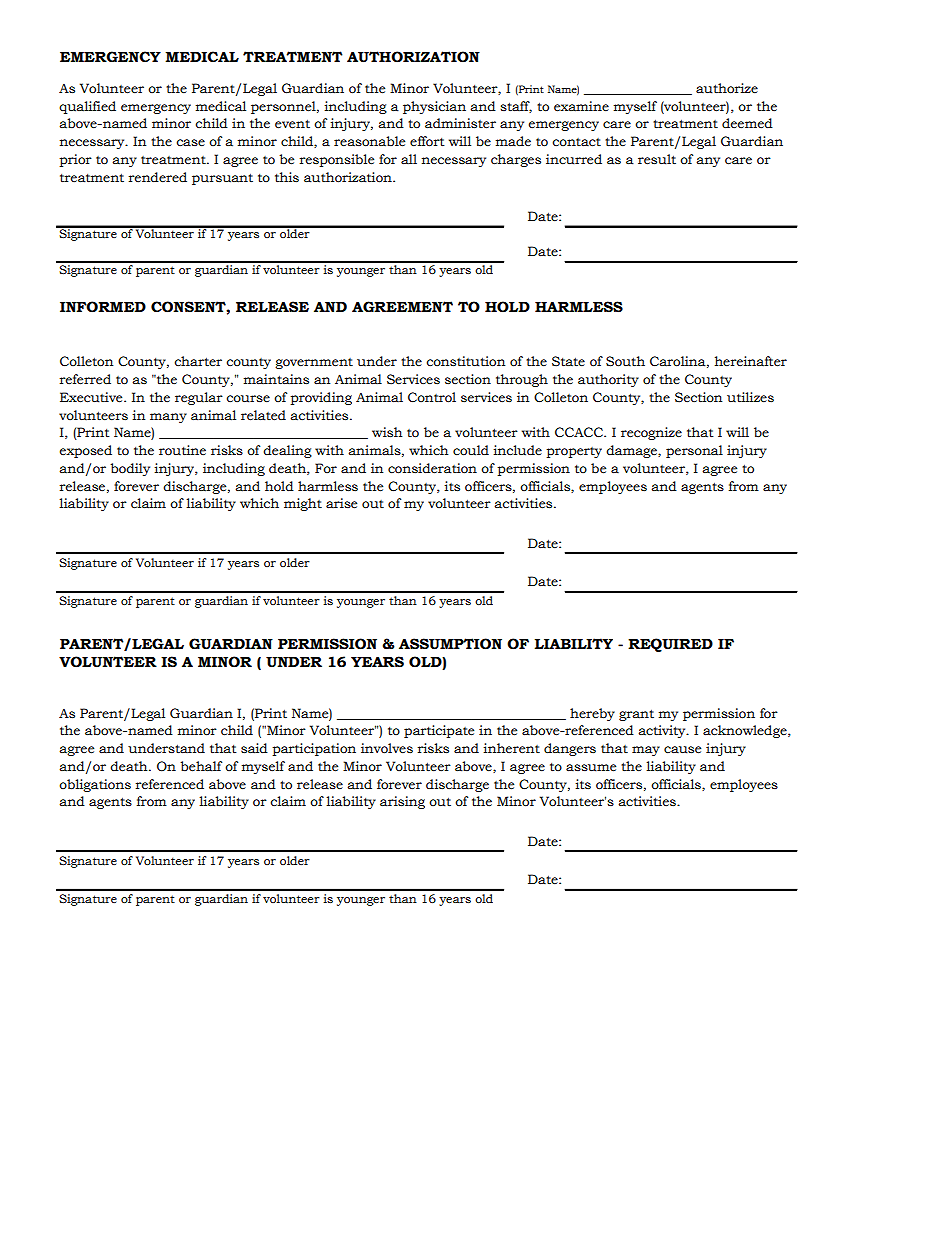 This page has height=1233, width=952. Describe the element at coordinates (625, 361) in the page. I see `South` at that location.
